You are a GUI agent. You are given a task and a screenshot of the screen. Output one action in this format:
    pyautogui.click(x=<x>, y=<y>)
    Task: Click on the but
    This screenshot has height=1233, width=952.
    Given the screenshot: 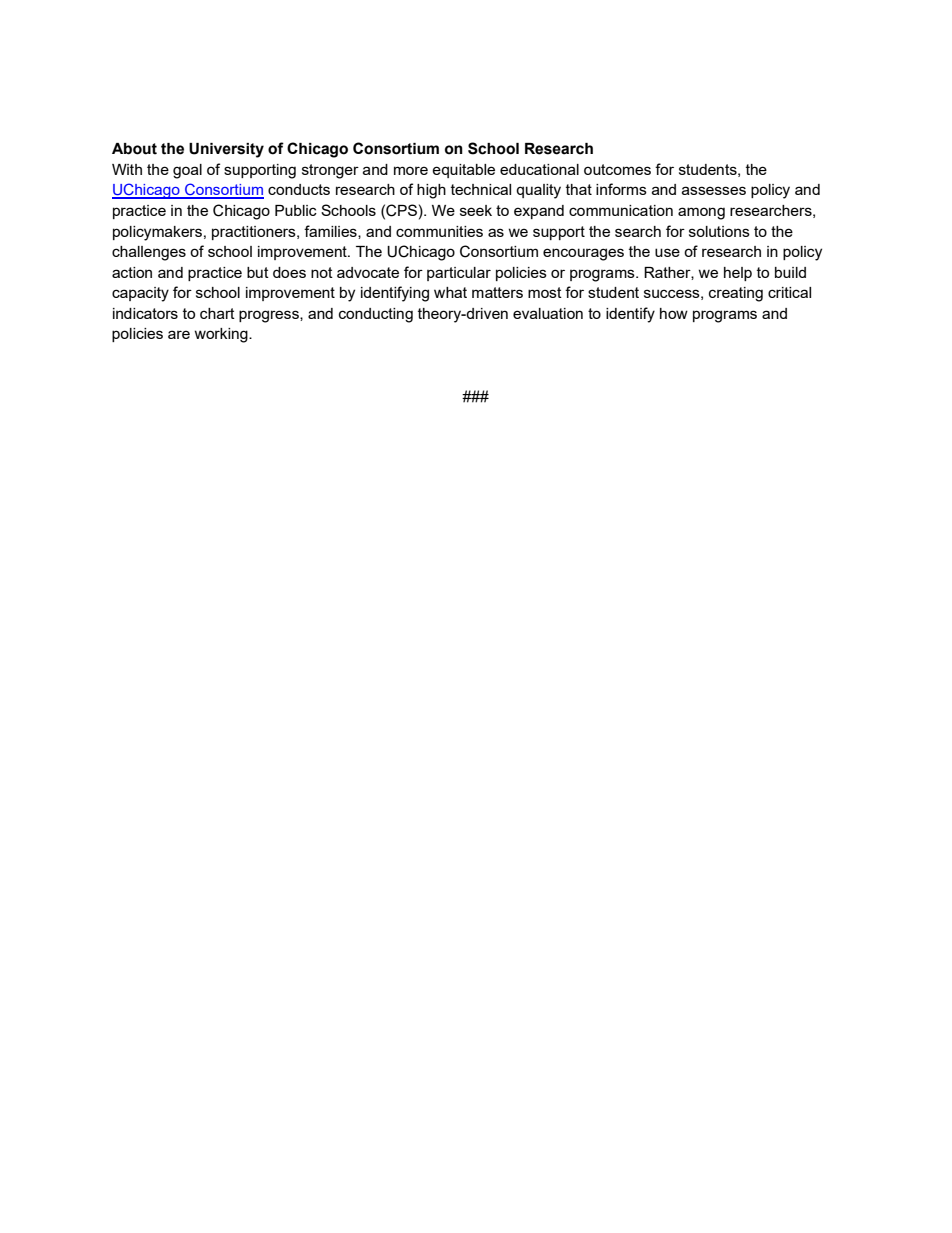 What is the action you would take?
    pyautogui.click(x=258, y=272)
